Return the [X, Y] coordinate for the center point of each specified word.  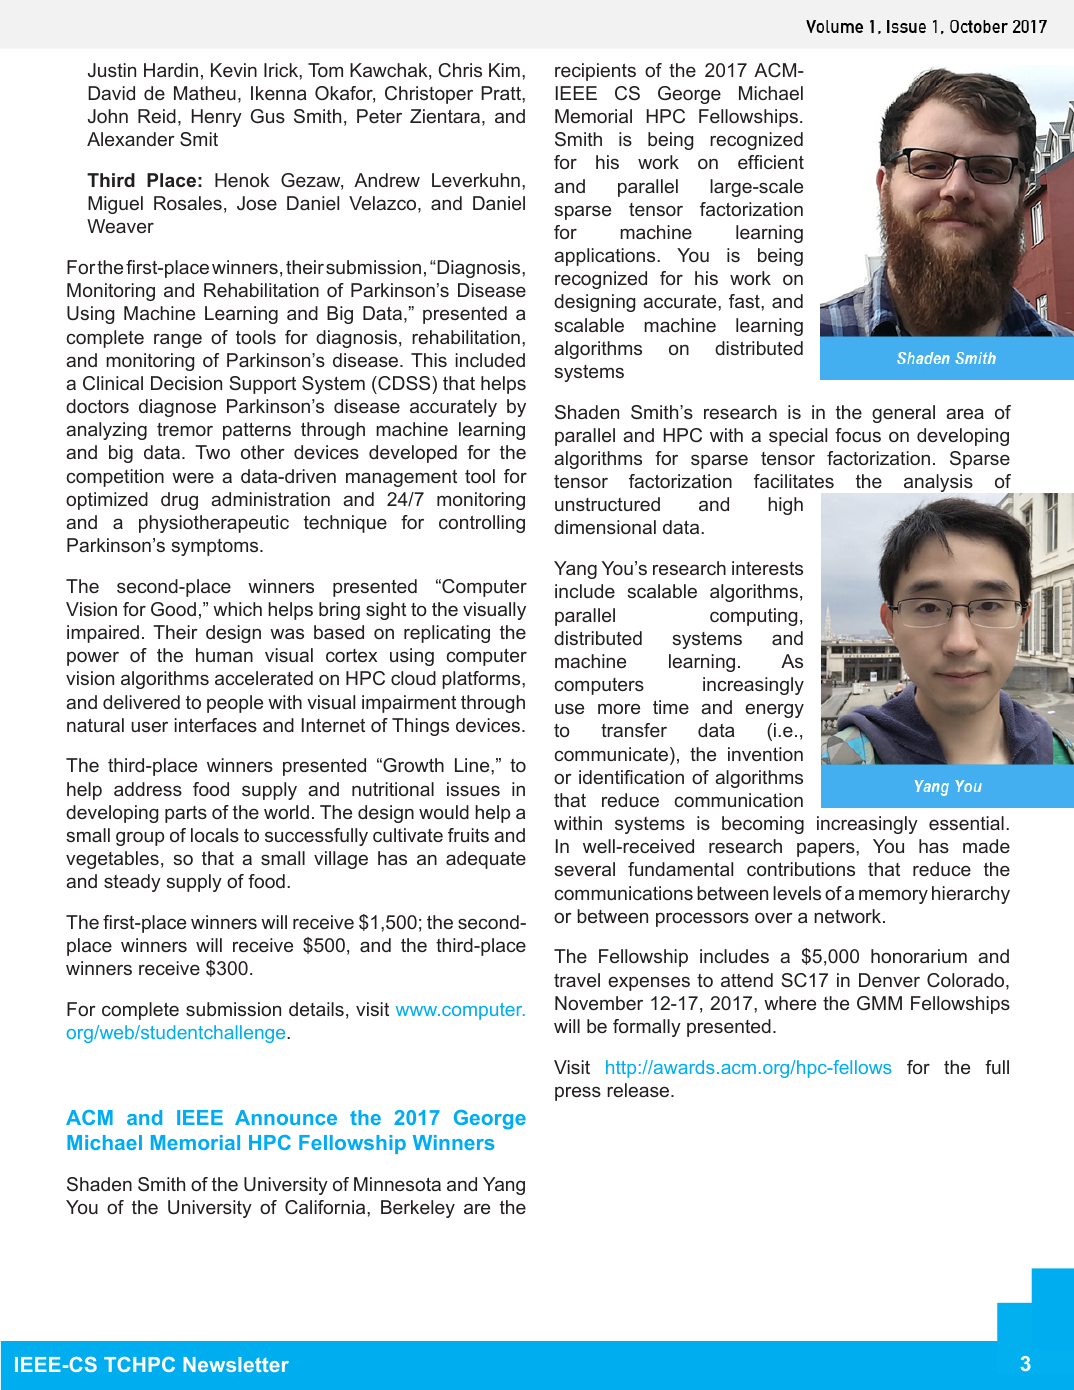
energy [774, 711]
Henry [217, 118]
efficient [771, 162]
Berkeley [418, 1209]
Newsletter [236, 1364]
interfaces [215, 725]
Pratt [502, 93]
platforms [482, 680]
